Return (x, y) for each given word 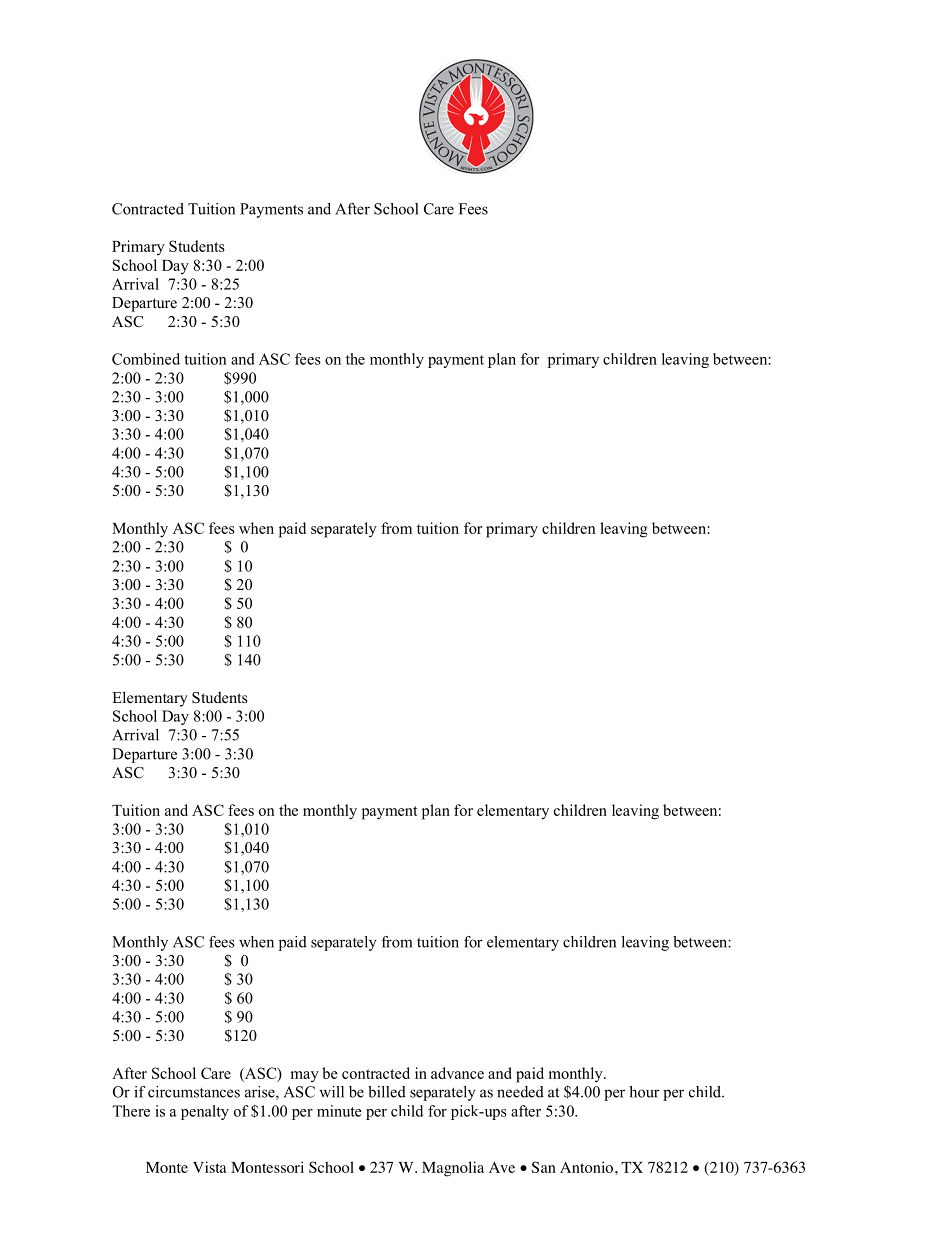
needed (520, 1092)
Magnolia (453, 1169)
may (305, 1076)
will (331, 1092)
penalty (205, 1112)
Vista (209, 1167)
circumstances (194, 1092)
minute (339, 1111)
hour (644, 1092)
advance (457, 1073)
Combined (146, 359)
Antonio (588, 1167)
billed (387, 1092)
